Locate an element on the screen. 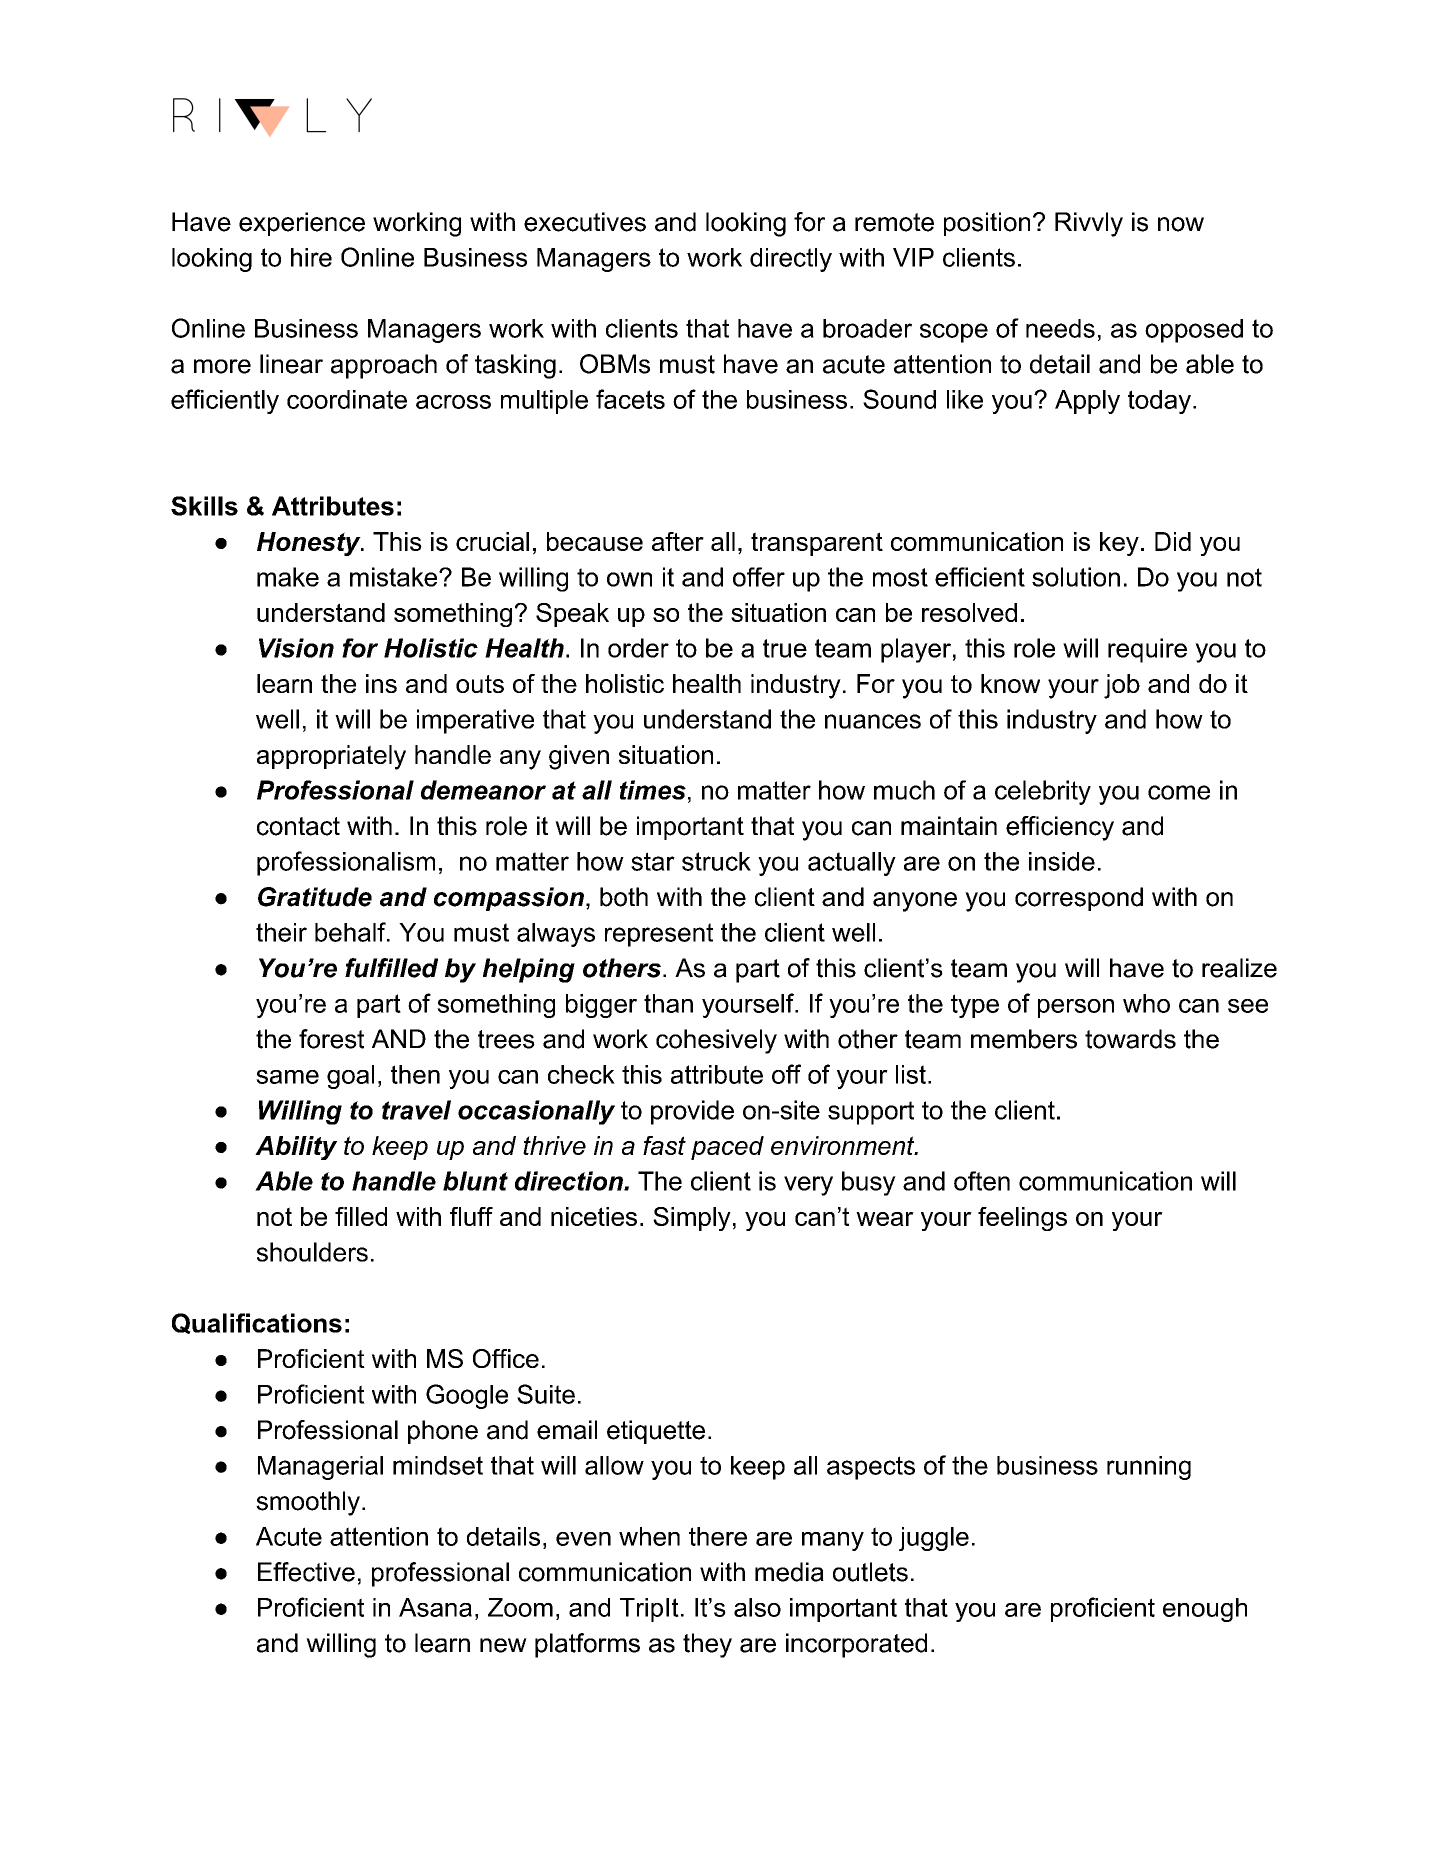  behalf is located at coordinates (351, 932).
